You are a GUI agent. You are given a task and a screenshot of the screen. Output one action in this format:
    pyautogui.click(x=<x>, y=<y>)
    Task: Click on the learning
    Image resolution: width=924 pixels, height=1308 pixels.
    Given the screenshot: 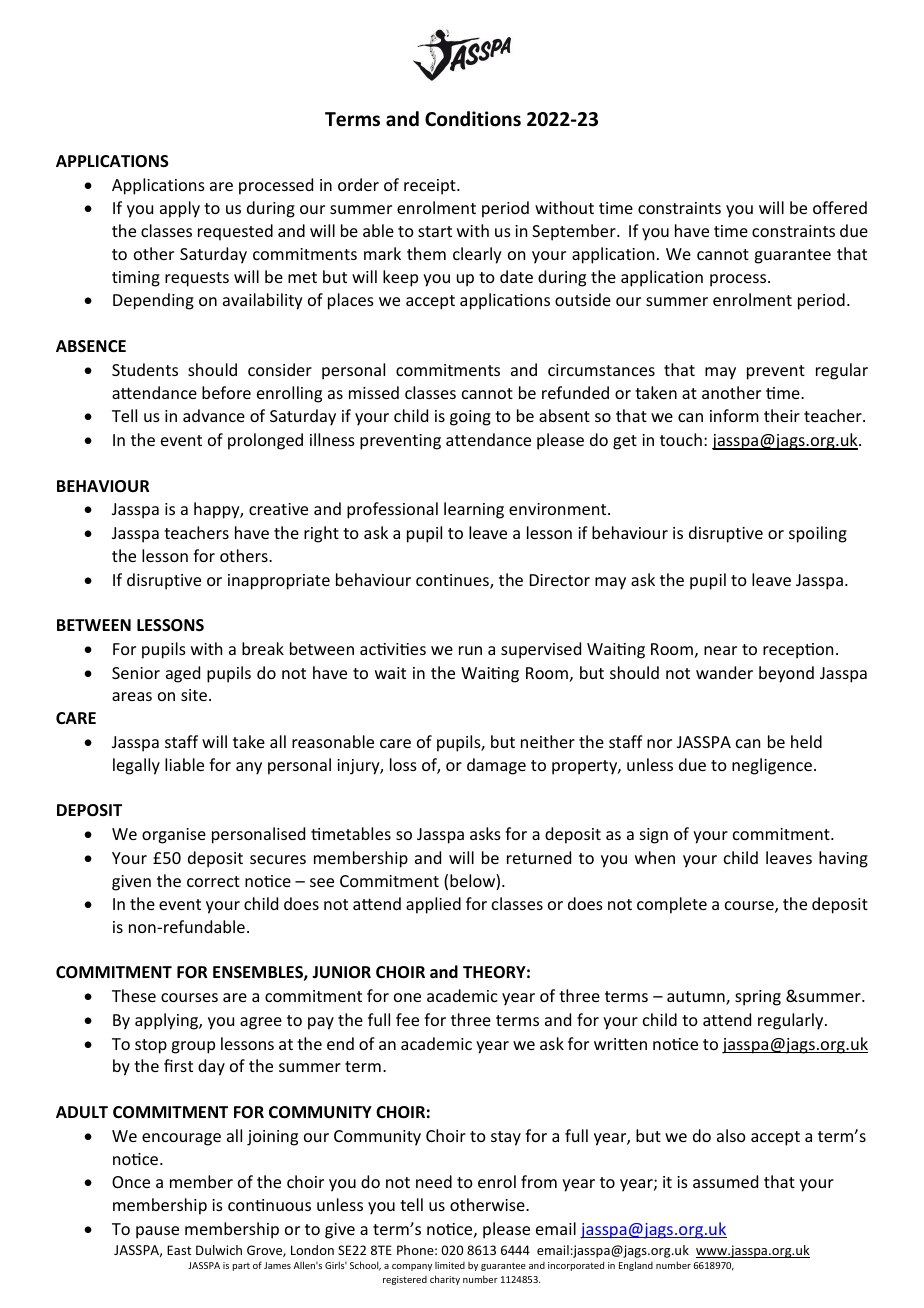 What is the action you would take?
    pyautogui.click(x=474, y=510)
